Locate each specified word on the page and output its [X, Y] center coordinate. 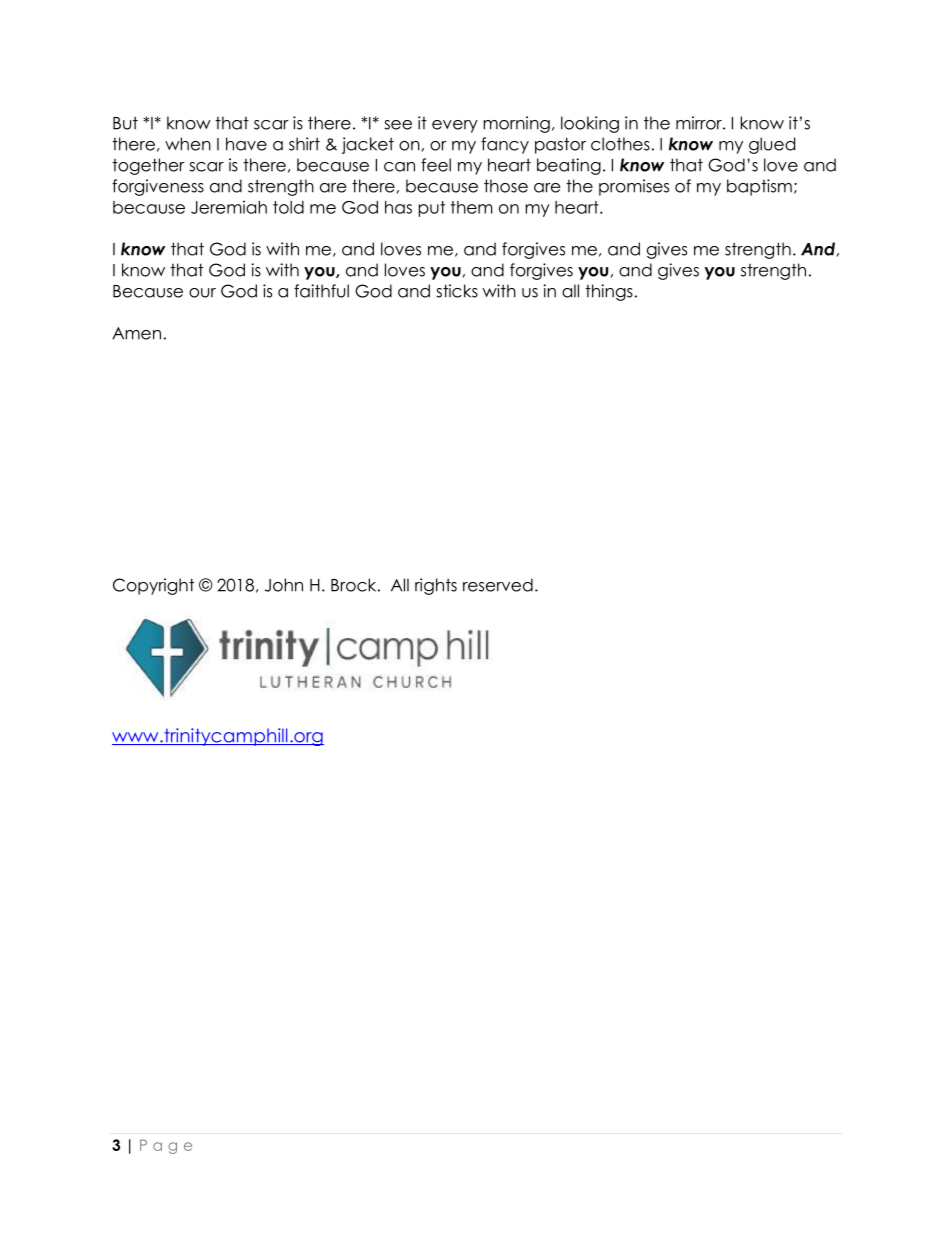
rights [436, 586]
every [455, 126]
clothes [620, 144]
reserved [498, 585]
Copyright [153, 586]
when [188, 144]
